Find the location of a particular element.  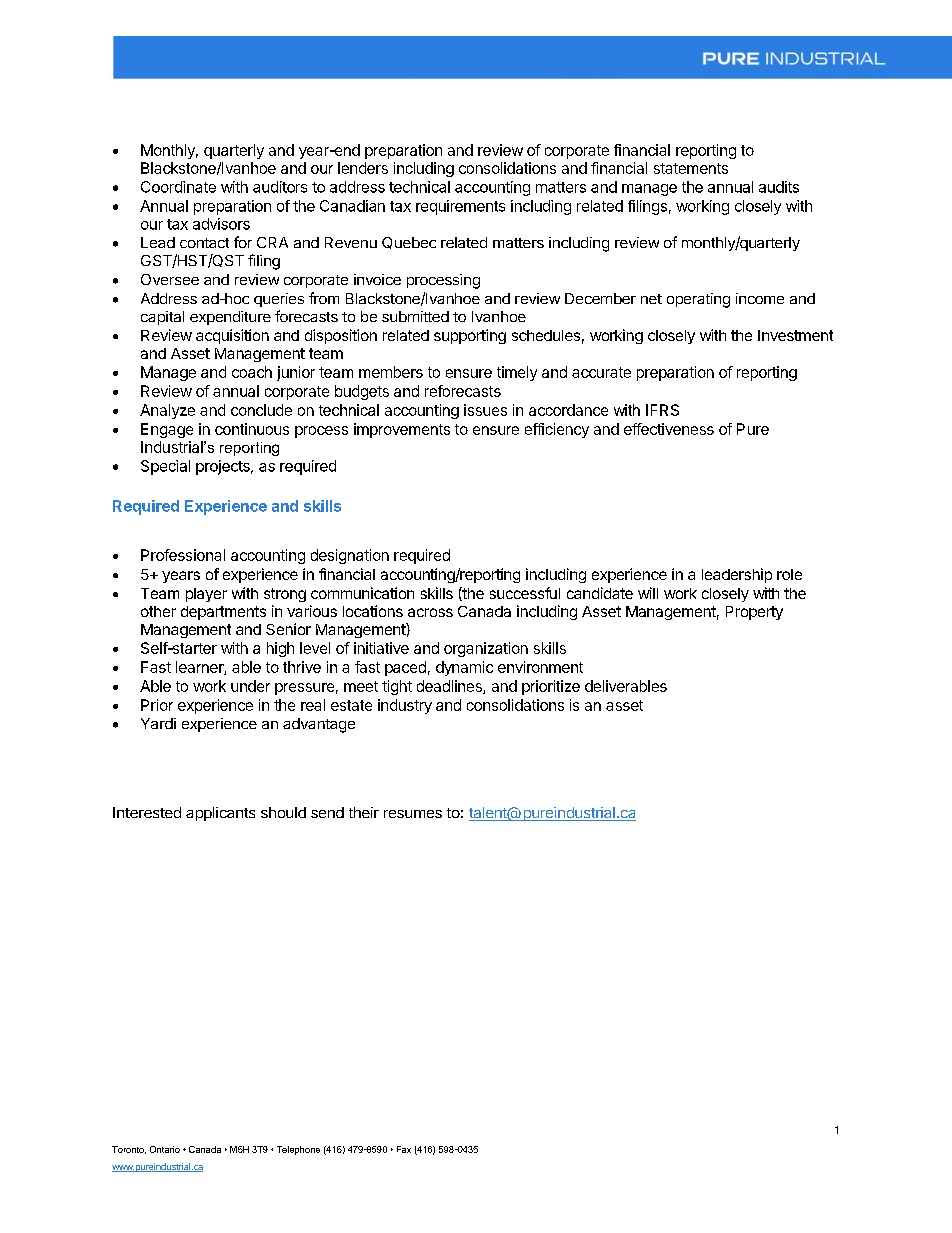

Fax is located at coordinates (404, 1149).
